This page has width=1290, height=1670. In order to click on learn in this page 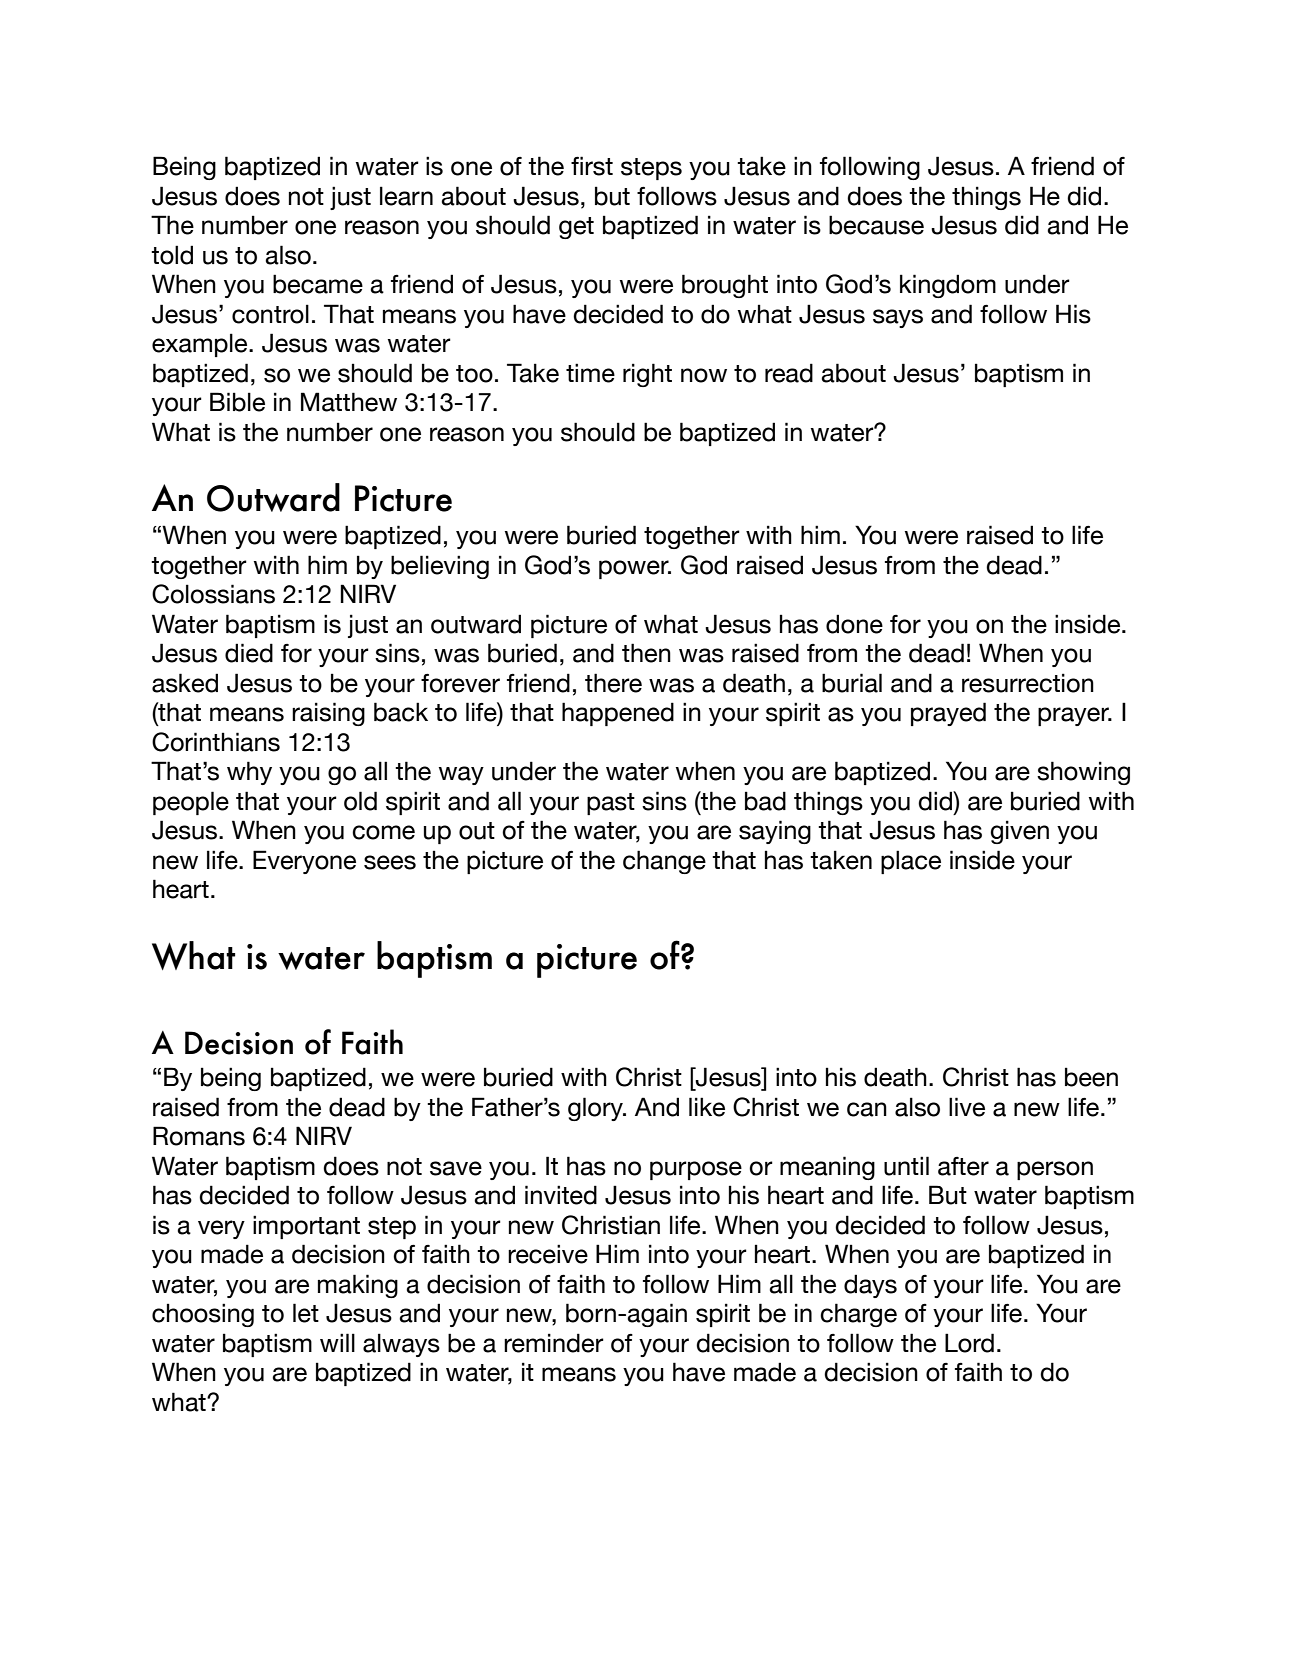, I will do `click(406, 196)`.
